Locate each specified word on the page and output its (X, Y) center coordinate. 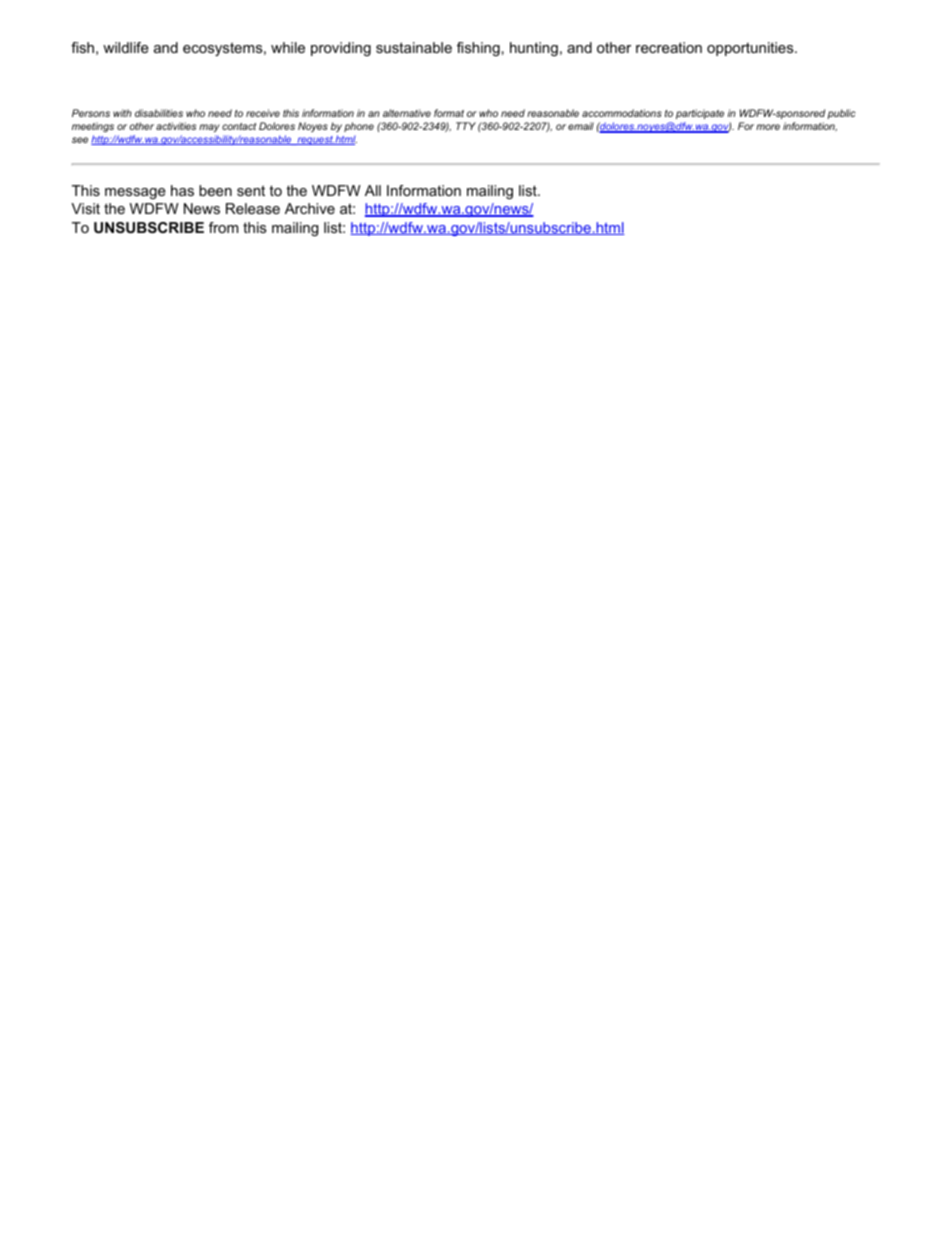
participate (700, 114)
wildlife (126, 47)
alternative (407, 113)
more (768, 127)
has (182, 190)
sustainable (414, 47)
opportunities (751, 49)
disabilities (159, 113)
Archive (310, 208)
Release (253, 208)
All (373, 190)
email (581, 126)
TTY (466, 126)
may (209, 128)
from (223, 227)
